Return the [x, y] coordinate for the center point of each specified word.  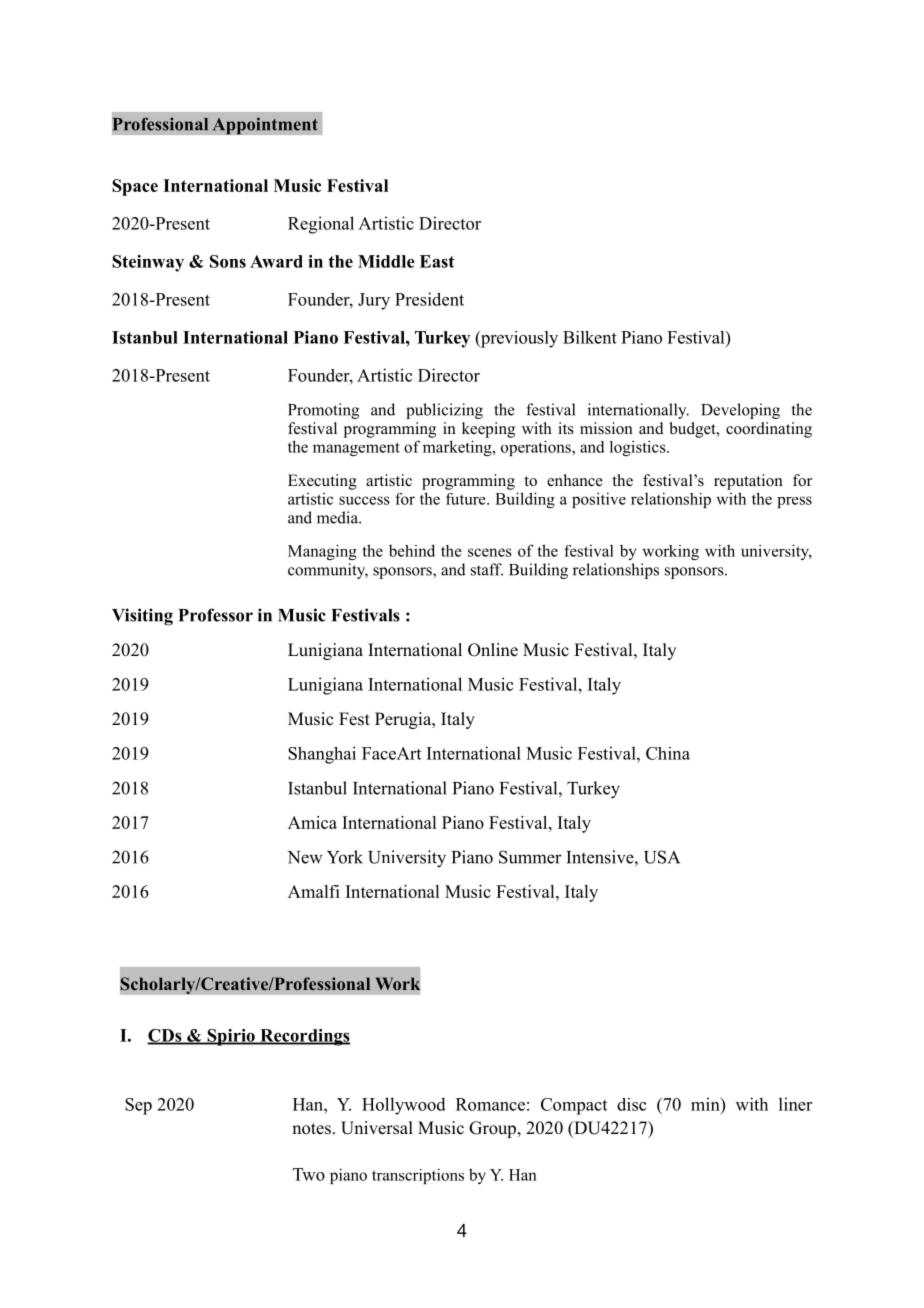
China [668, 753]
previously [518, 339]
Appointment [265, 126]
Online [493, 650]
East [437, 261]
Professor [215, 615]
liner [795, 1104]
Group [492, 1129]
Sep [138, 1106]
